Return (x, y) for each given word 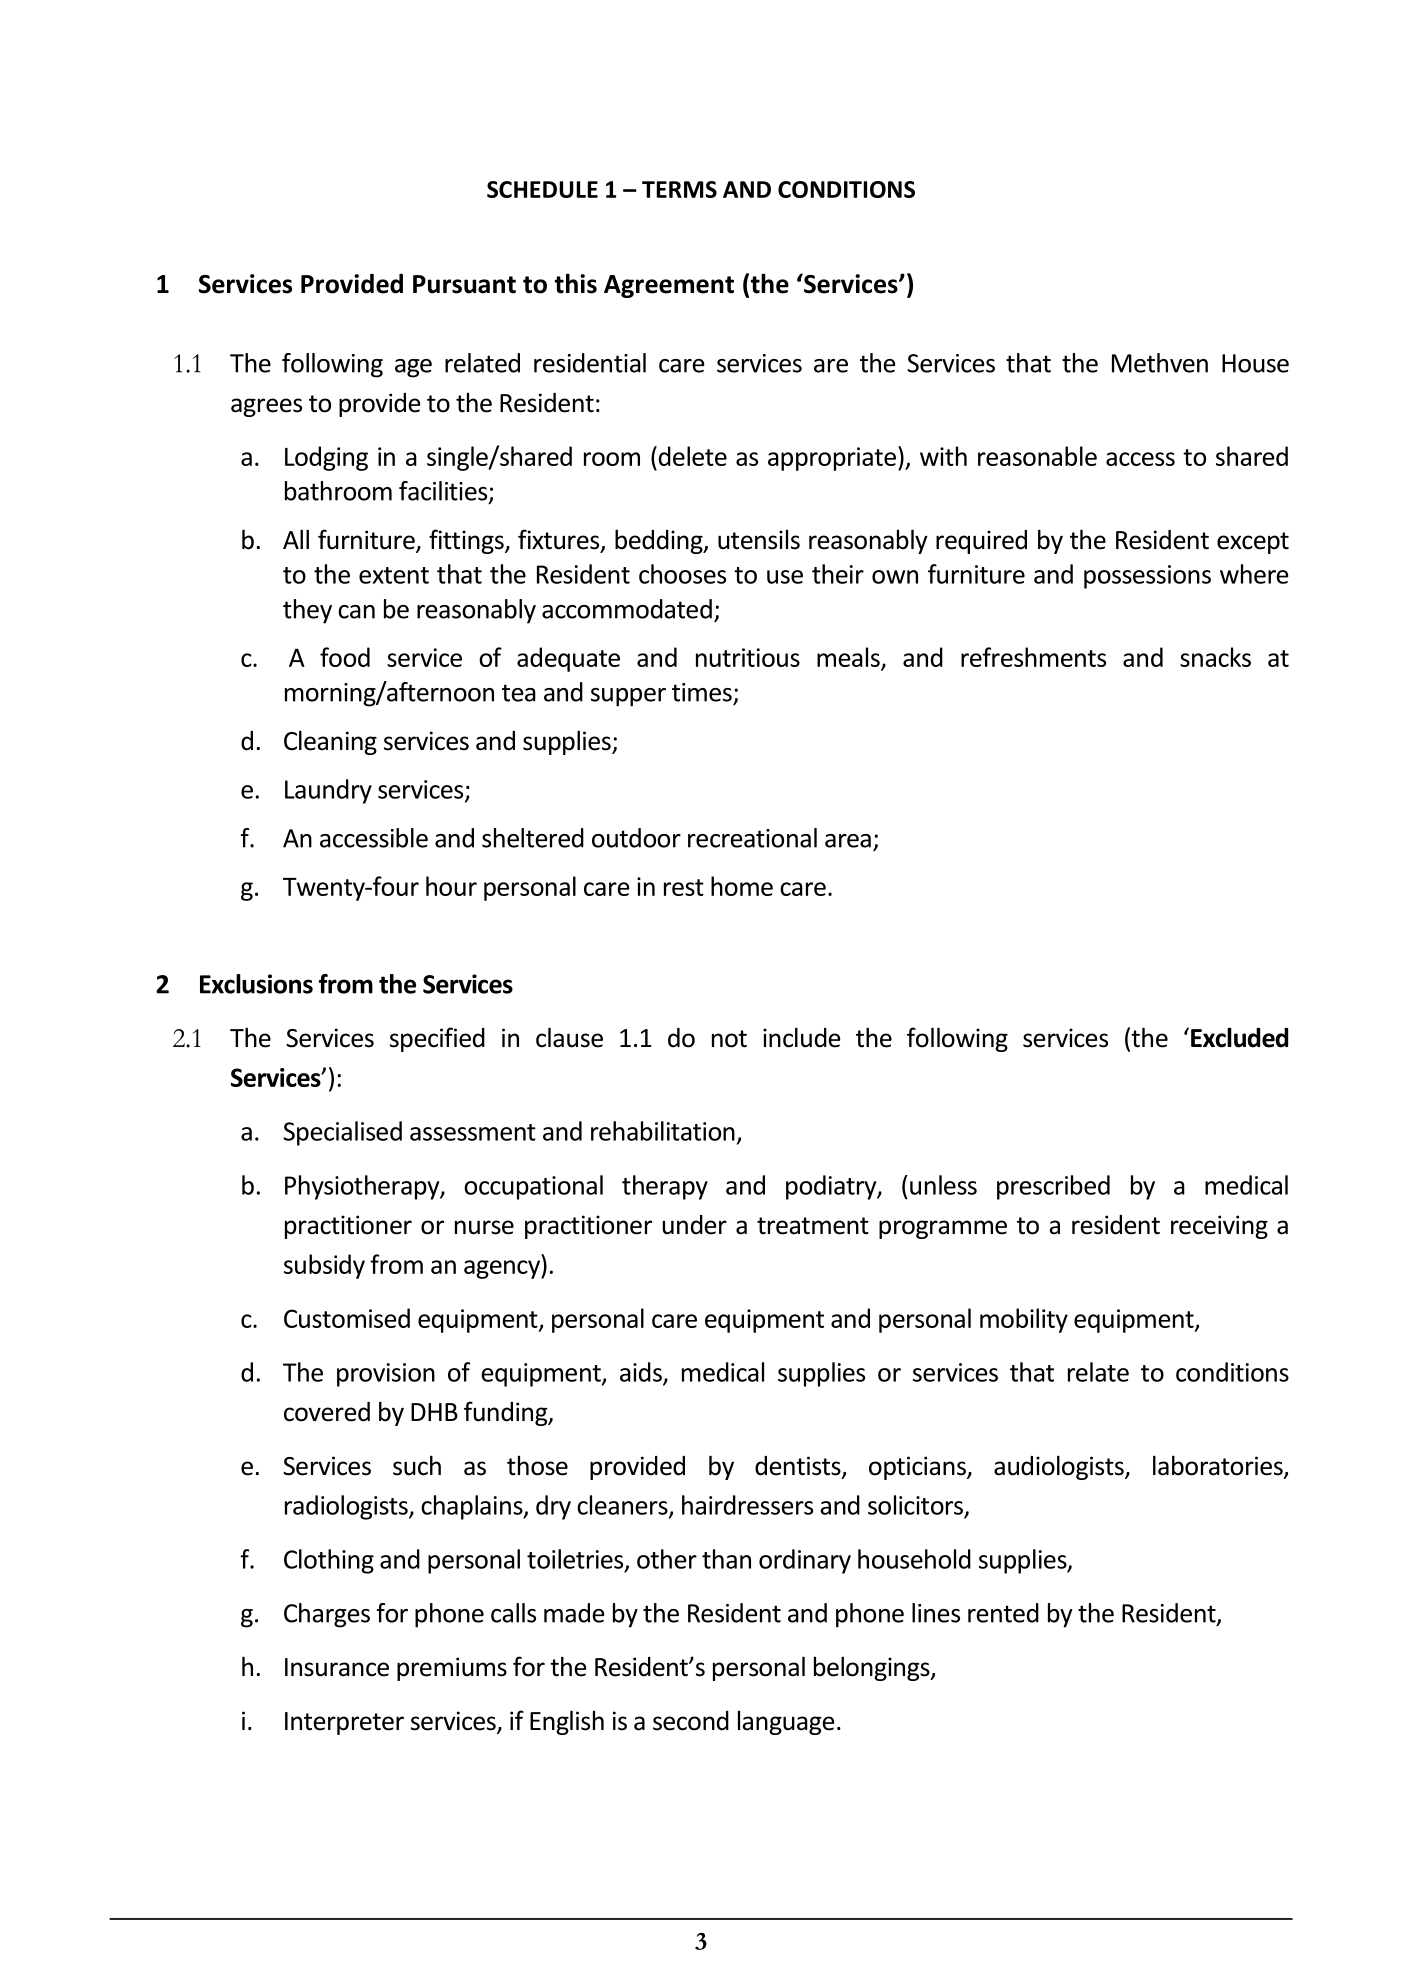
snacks (1215, 657)
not (729, 1039)
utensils (759, 540)
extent (394, 575)
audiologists (1060, 1467)
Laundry (328, 791)
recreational (752, 838)
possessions (1147, 577)
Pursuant (464, 284)
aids (642, 1373)
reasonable (1037, 456)
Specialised (342, 1133)
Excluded (1239, 1037)
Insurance (337, 1667)
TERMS (679, 189)
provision (386, 1375)
